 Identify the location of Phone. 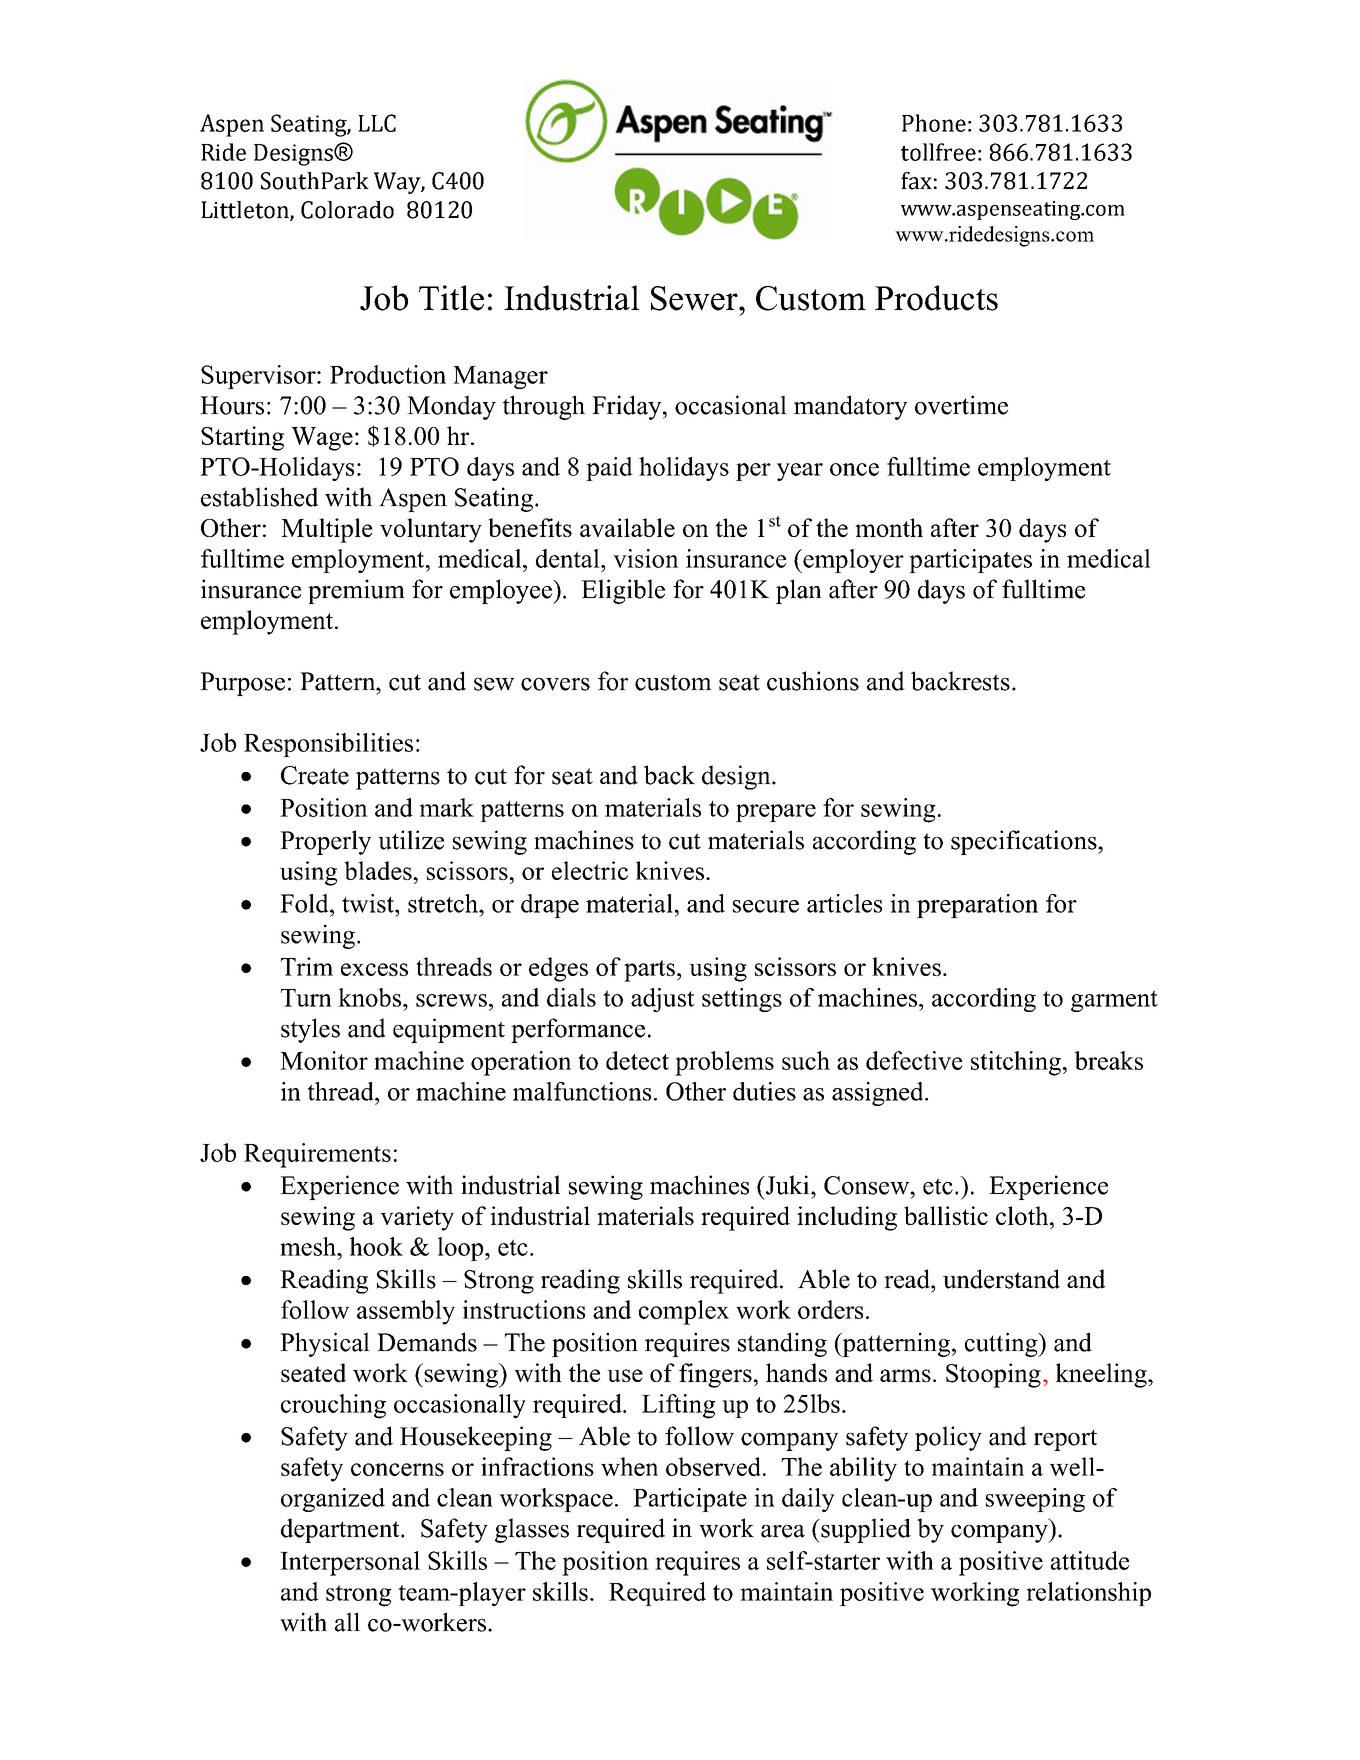
(934, 123).
